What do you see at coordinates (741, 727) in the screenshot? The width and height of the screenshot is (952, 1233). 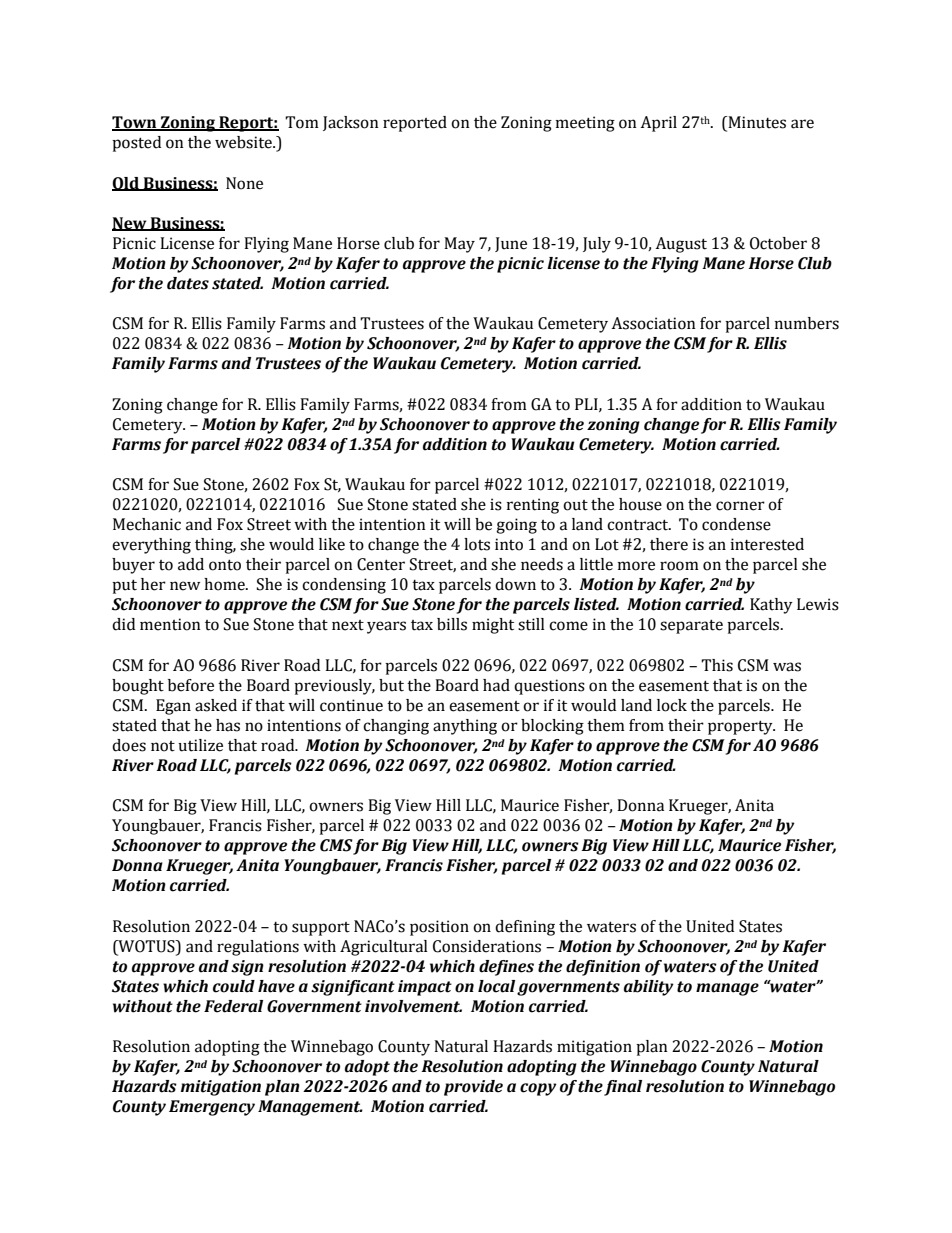 I see `property` at bounding box center [741, 727].
